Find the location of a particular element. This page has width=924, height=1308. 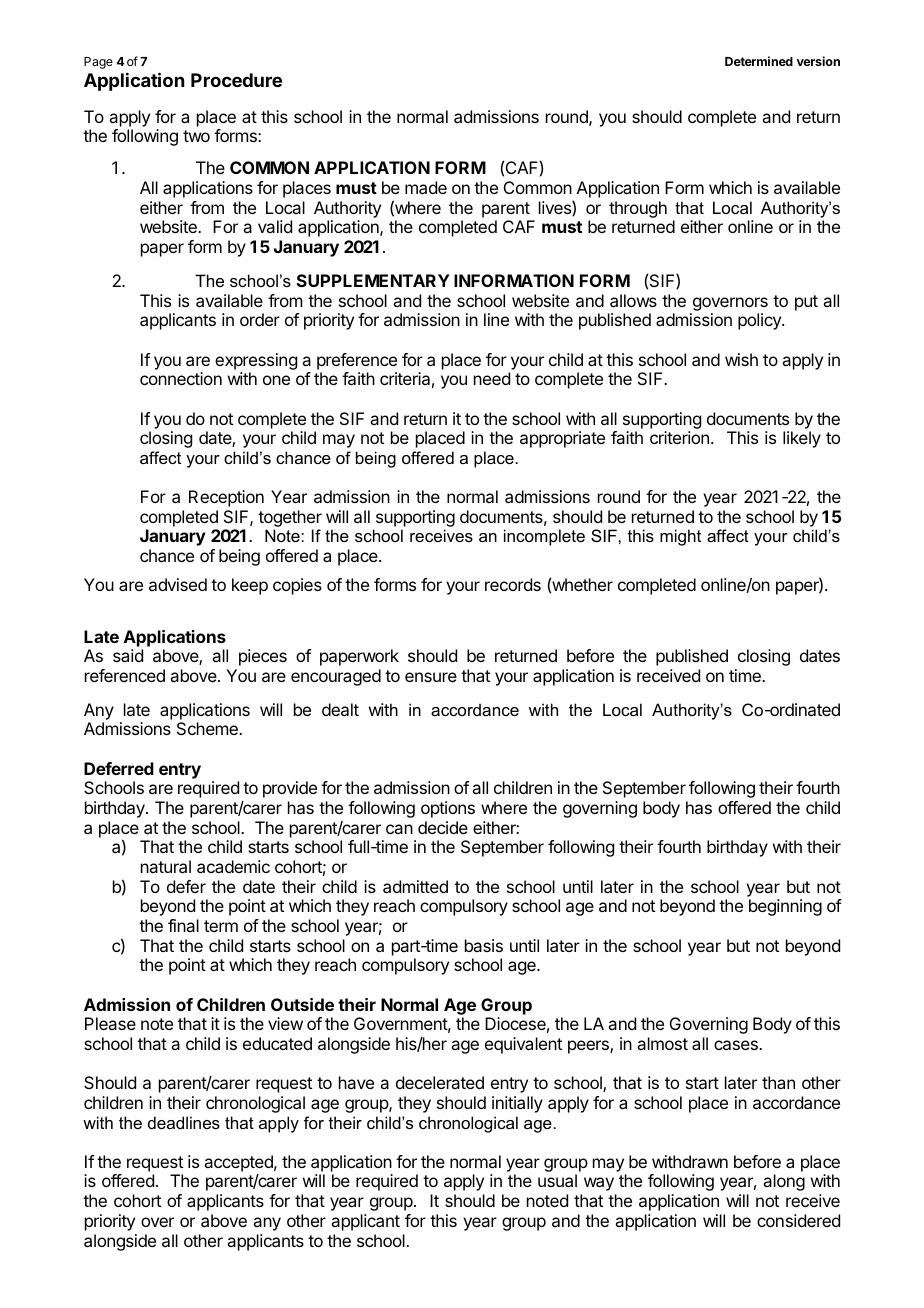

basis is located at coordinates (484, 945).
